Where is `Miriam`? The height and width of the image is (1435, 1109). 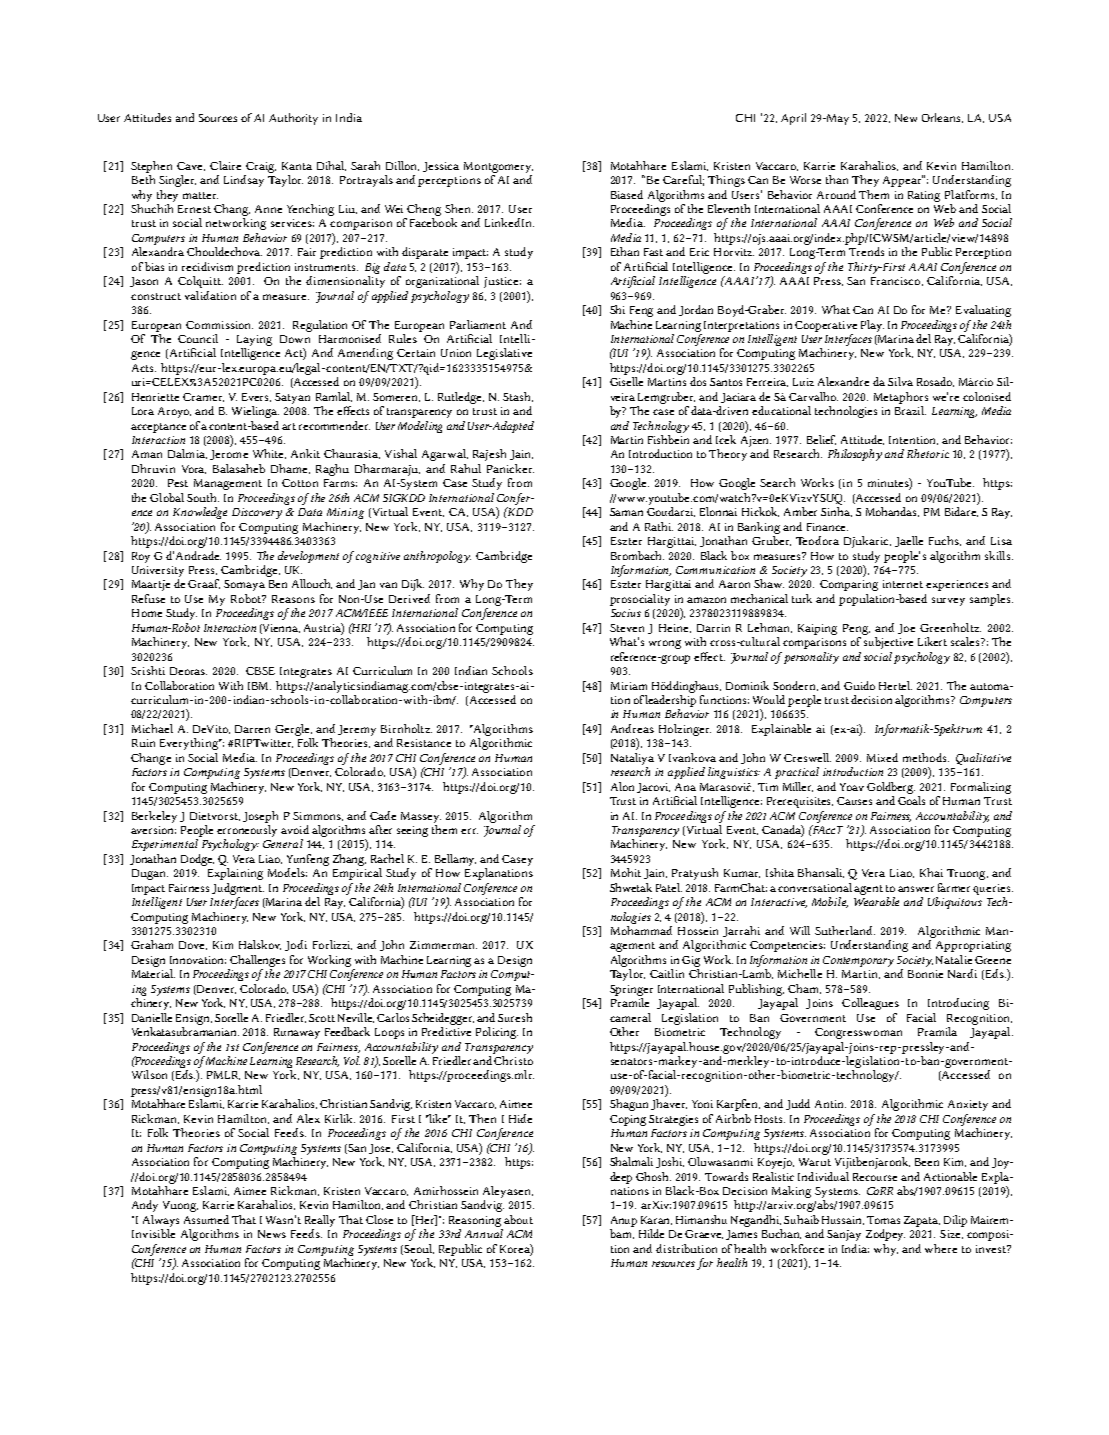
Miriam is located at coordinates (629, 686).
